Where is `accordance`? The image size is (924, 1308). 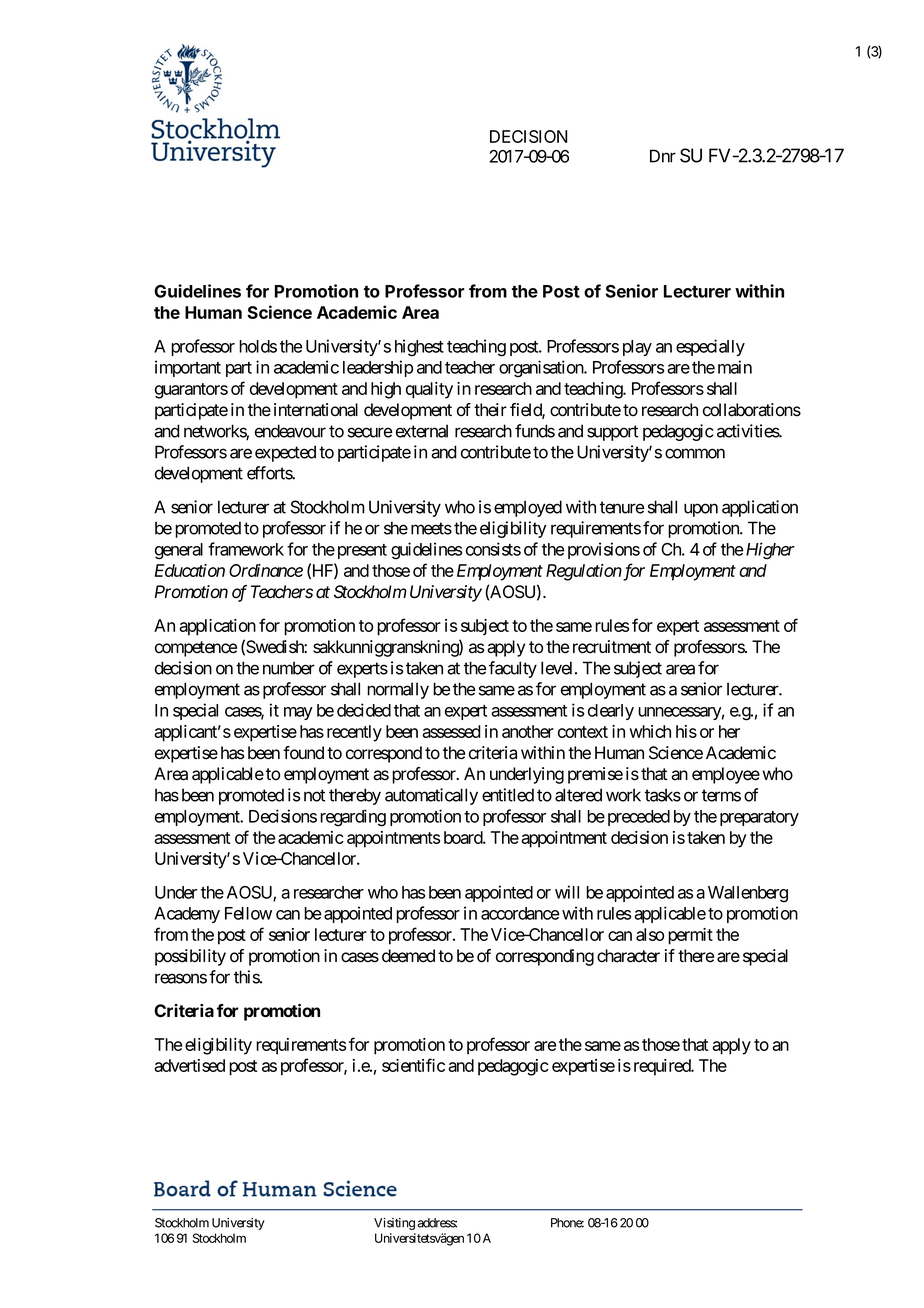 accordance is located at coordinates (520, 913).
